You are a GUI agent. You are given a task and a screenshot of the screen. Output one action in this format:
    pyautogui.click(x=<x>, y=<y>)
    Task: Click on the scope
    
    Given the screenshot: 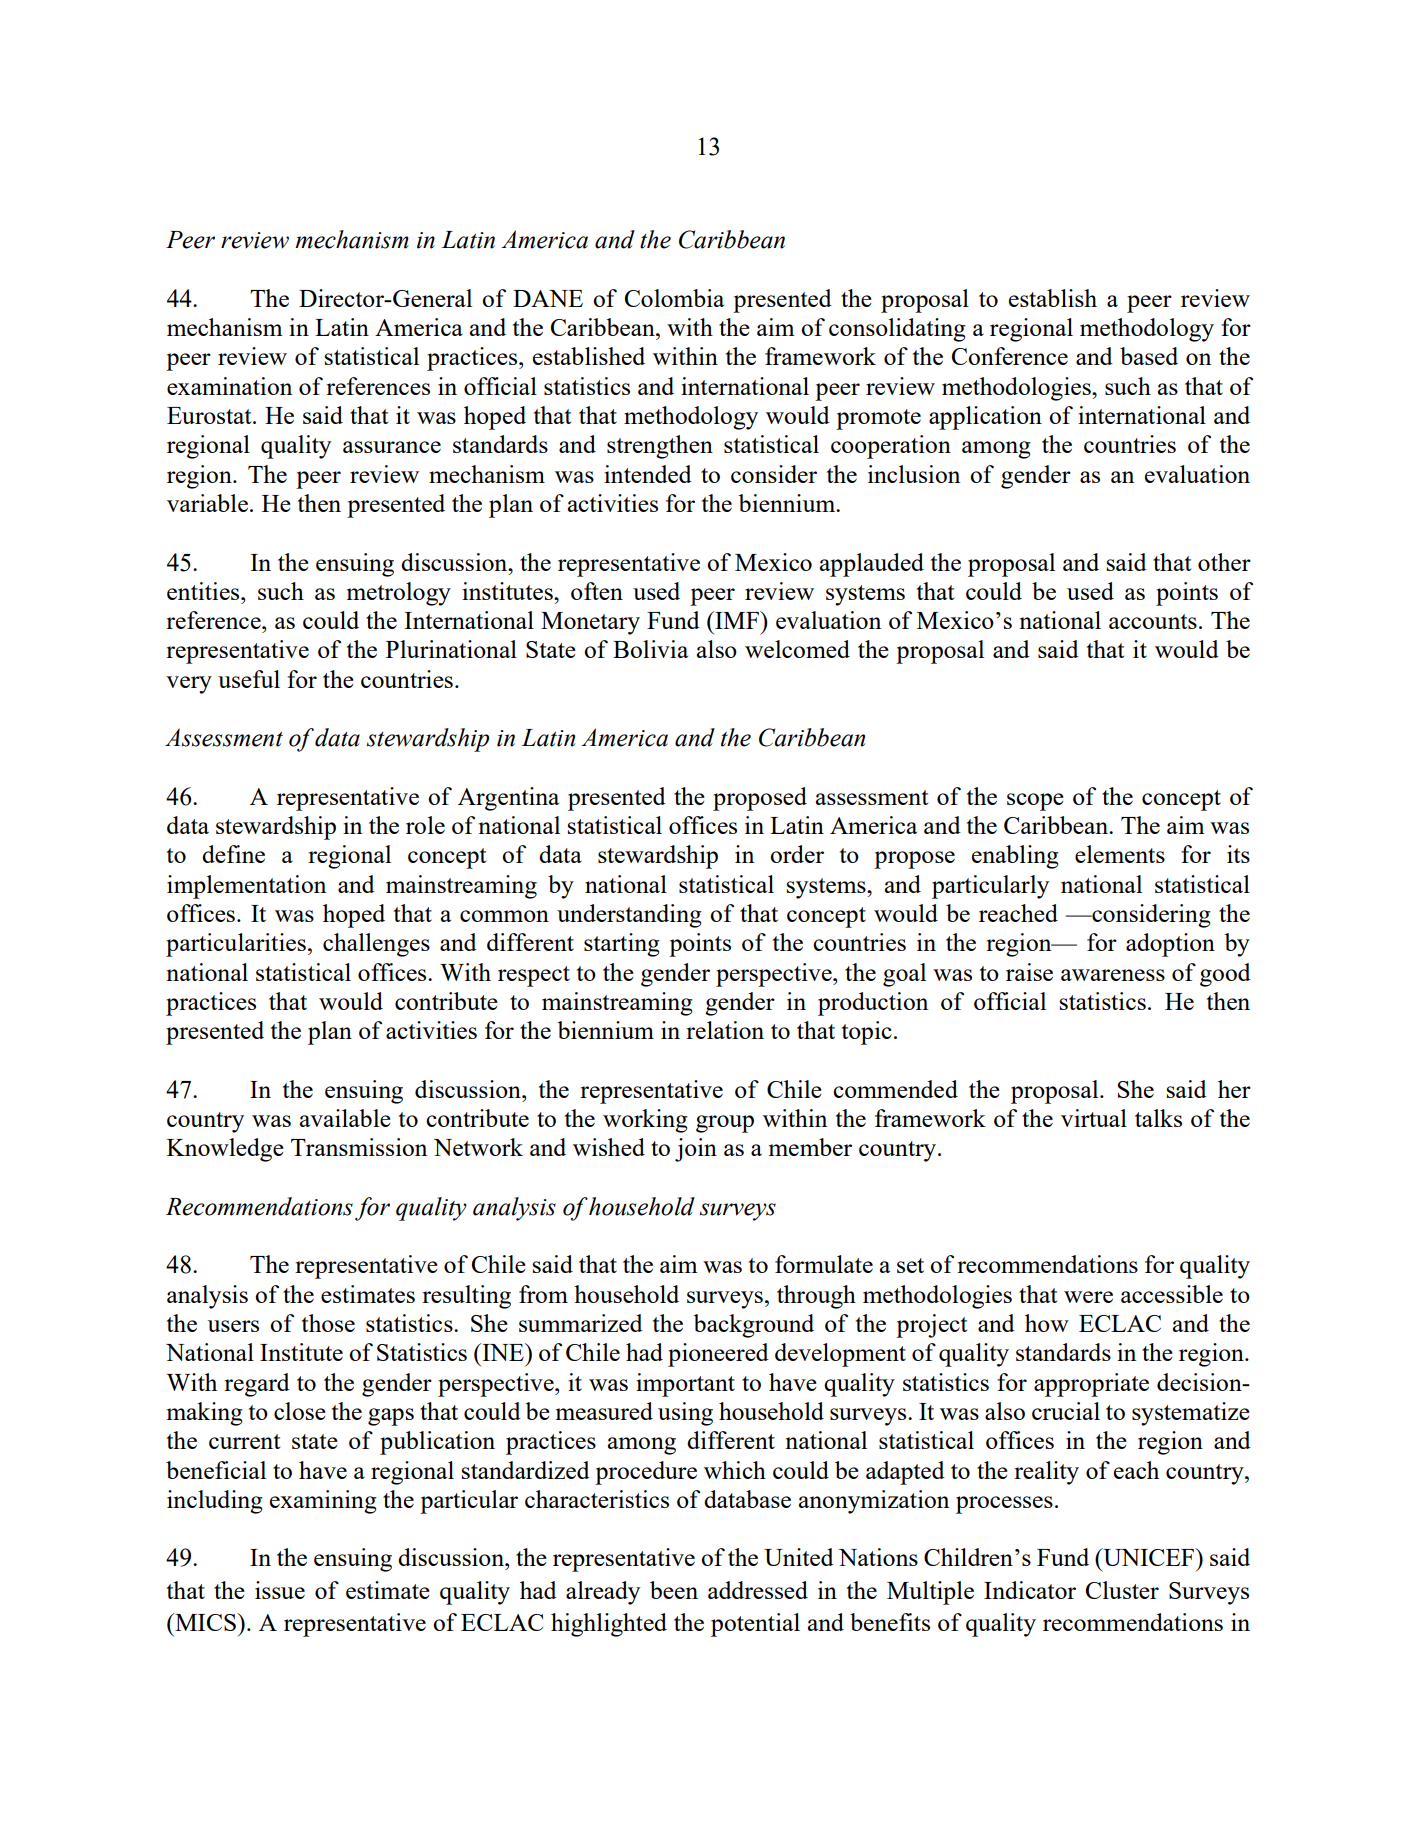 What is the action you would take?
    pyautogui.click(x=1035, y=802)
